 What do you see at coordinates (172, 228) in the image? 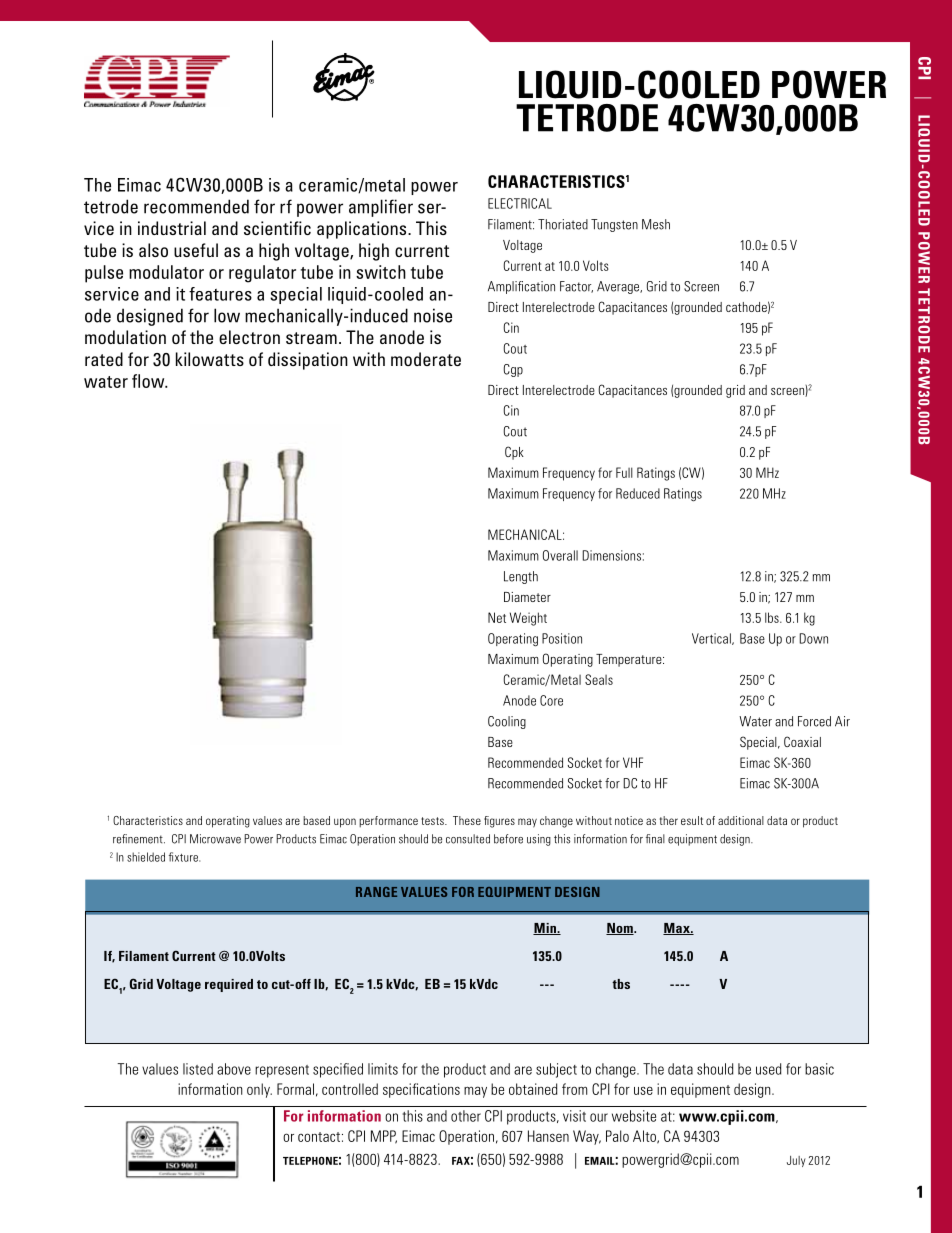
I see `industrial` at bounding box center [172, 228].
